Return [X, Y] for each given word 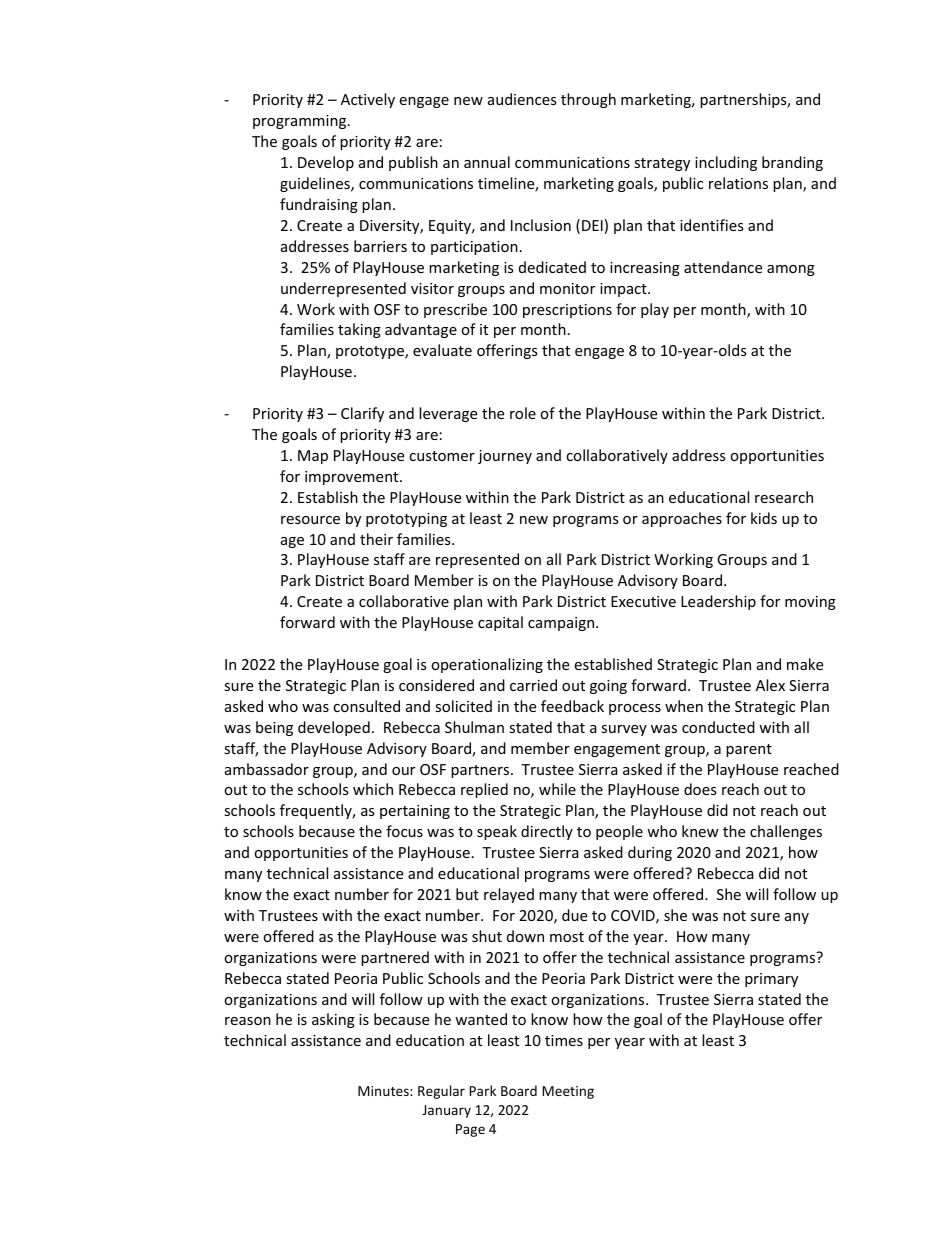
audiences [522, 99]
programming [301, 122]
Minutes [384, 1091]
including [726, 163]
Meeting [568, 1092]
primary [771, 980]
